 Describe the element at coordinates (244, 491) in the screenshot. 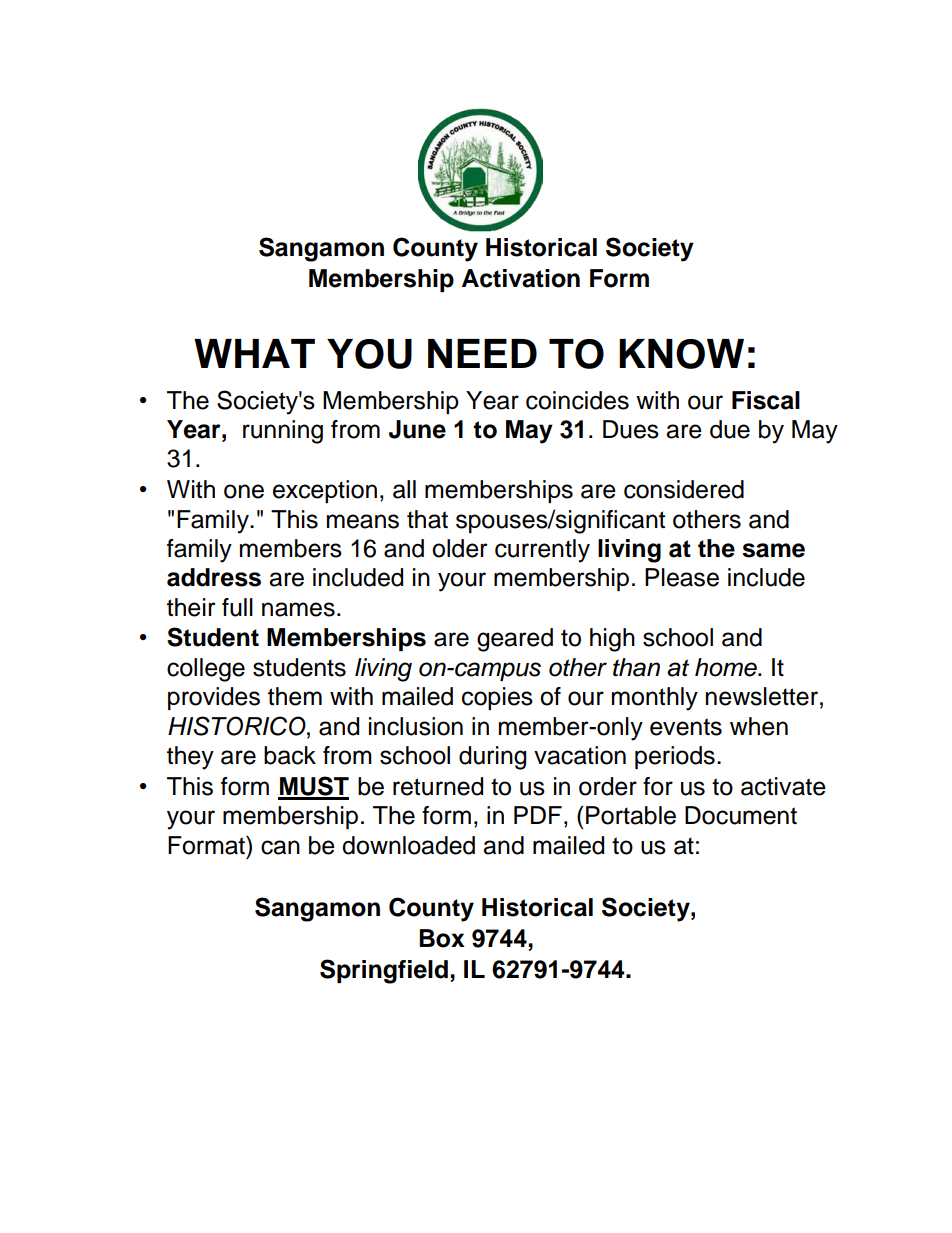

I see `one` at that location.
